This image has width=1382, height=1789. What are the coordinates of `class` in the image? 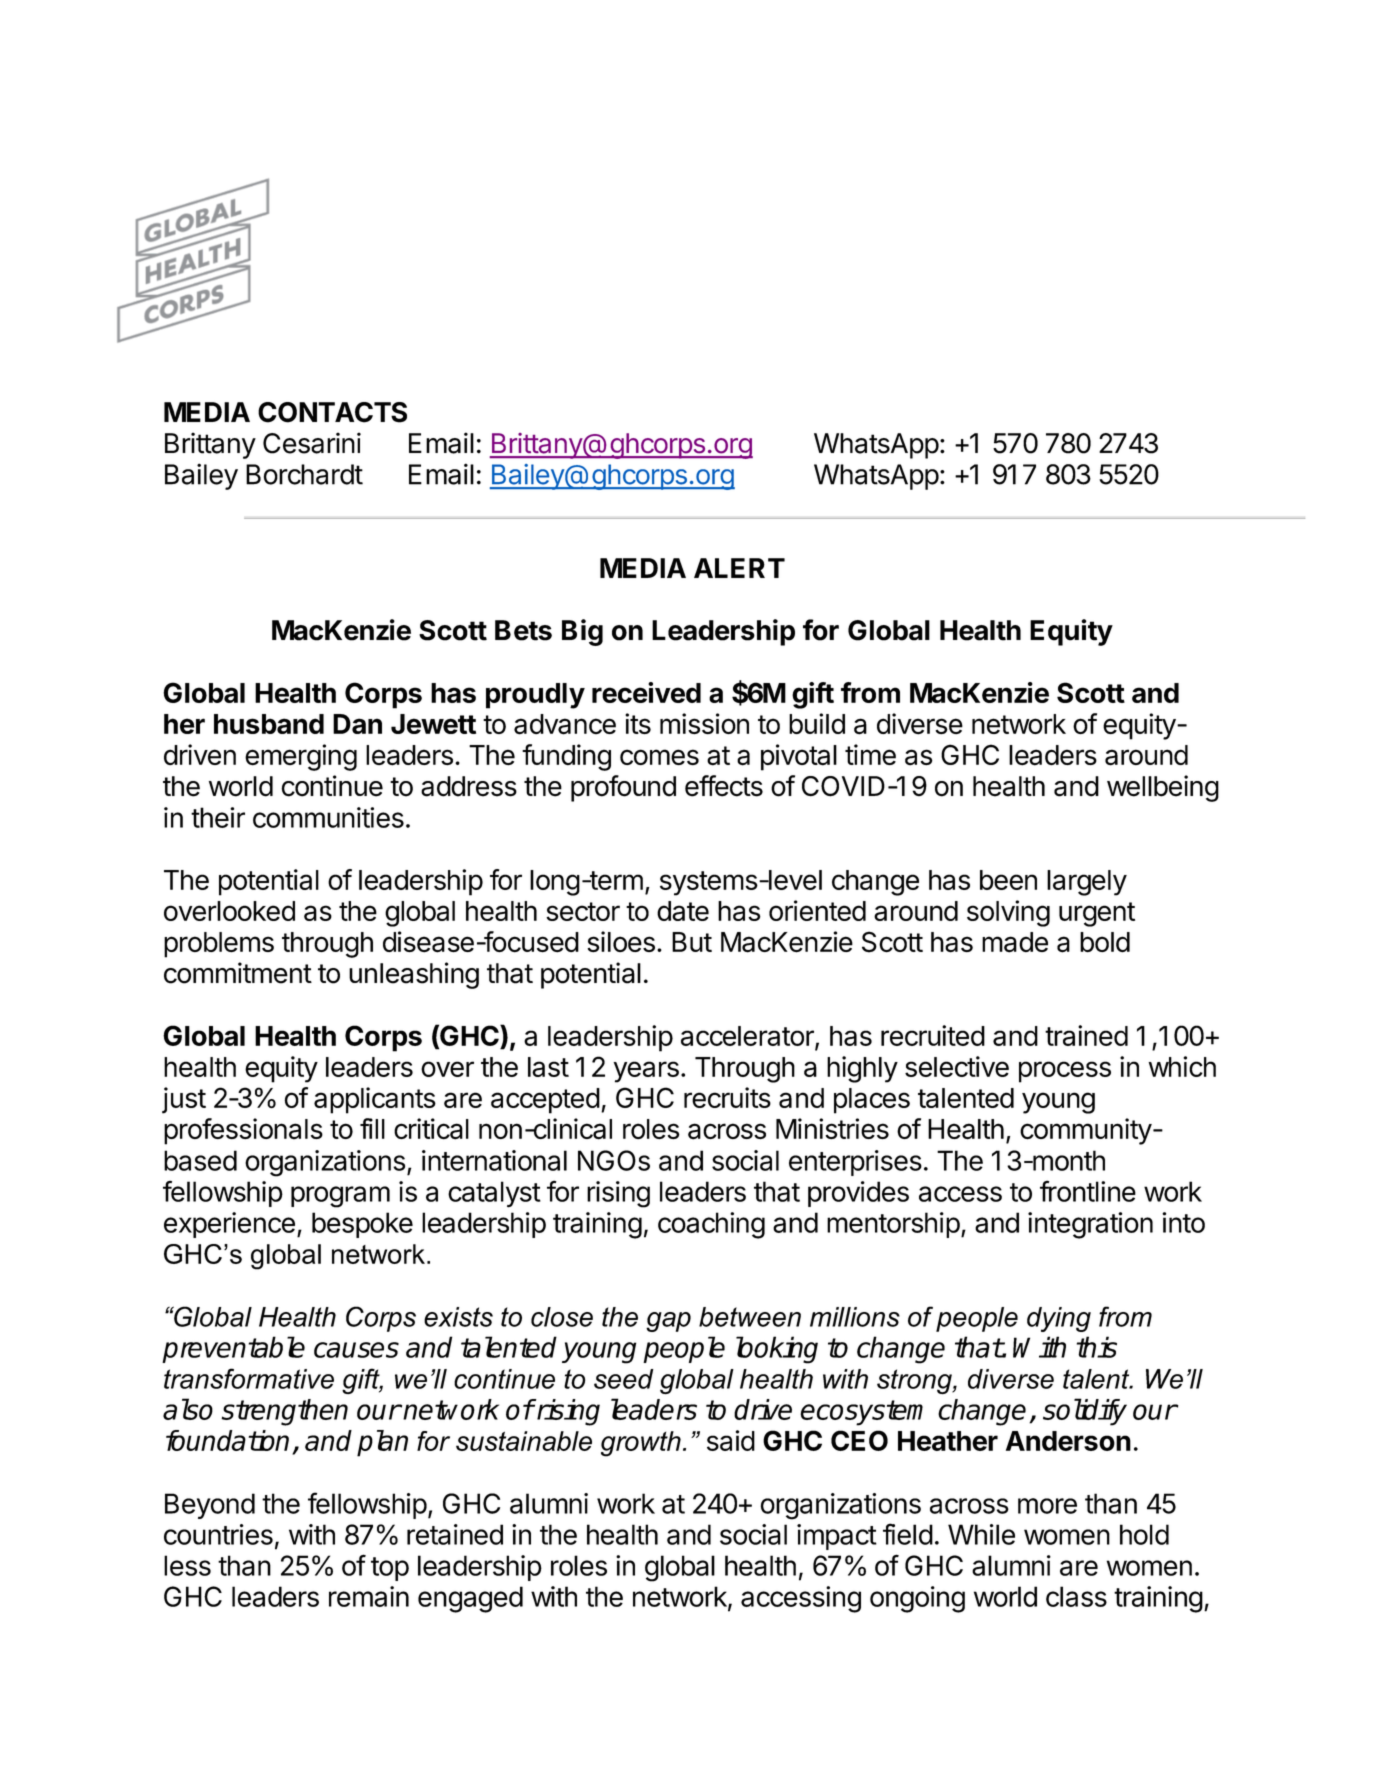 It's located at (1076, 1596).
